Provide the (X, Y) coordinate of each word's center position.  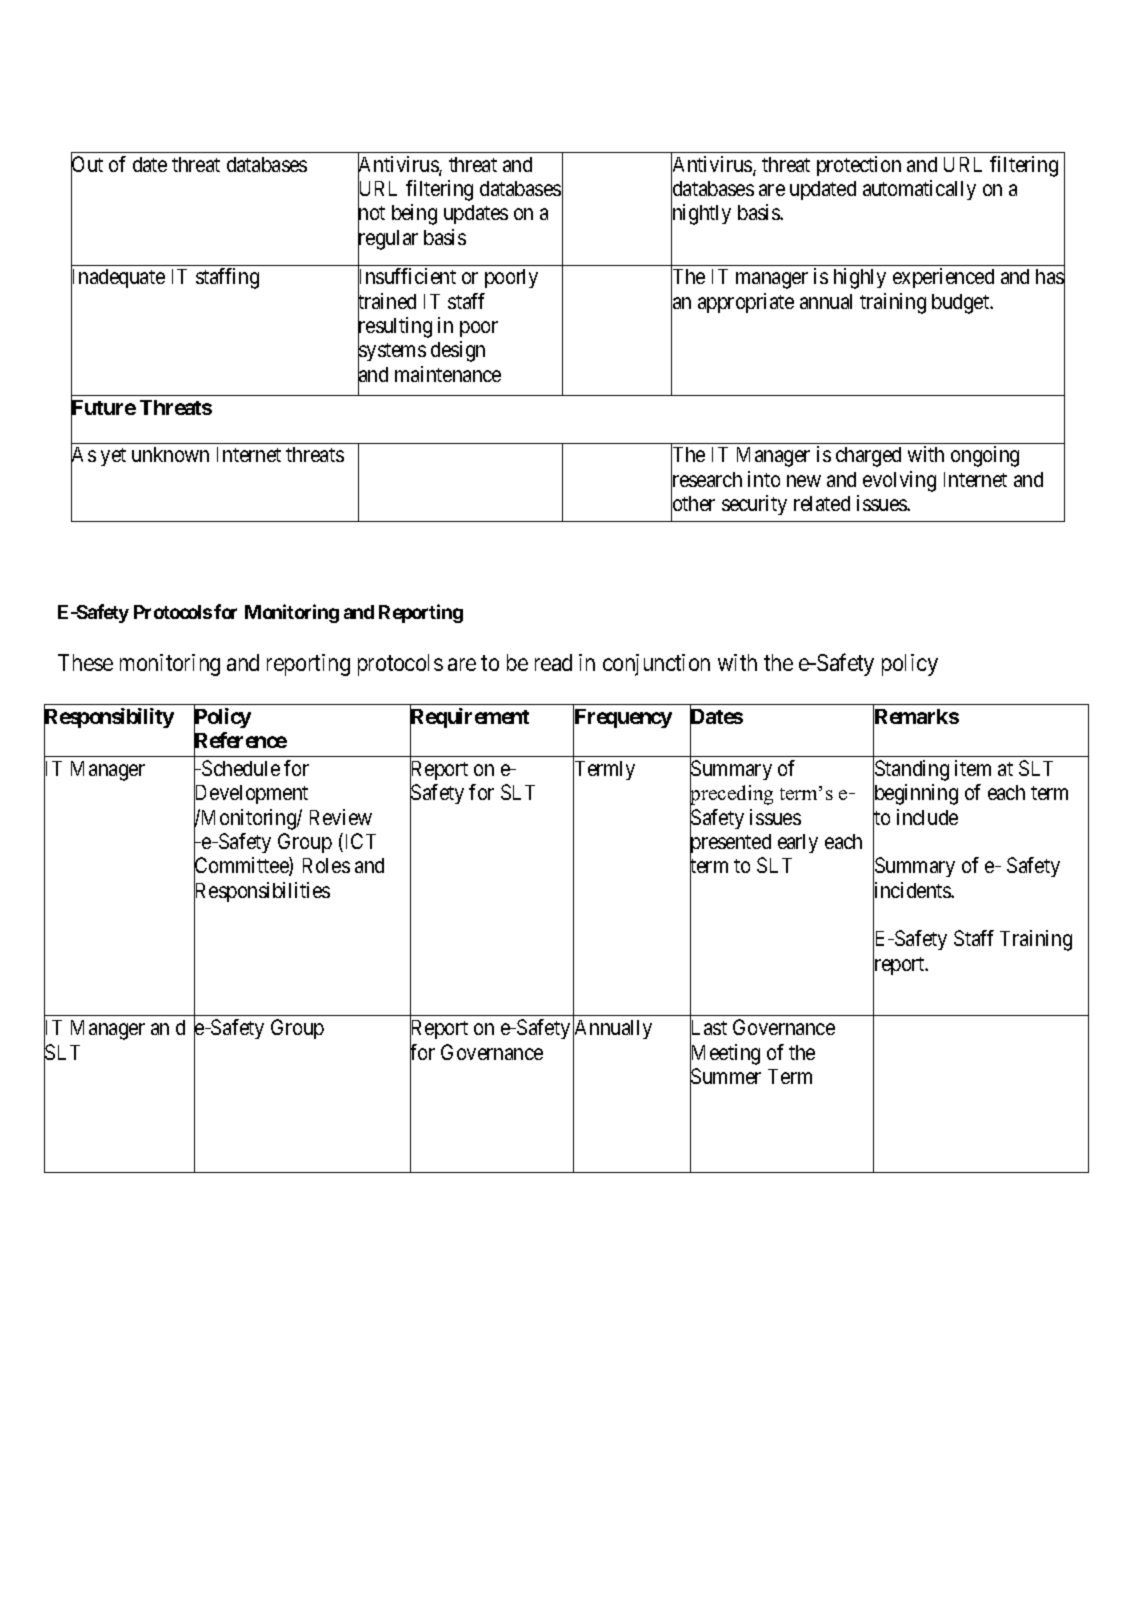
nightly (701, 216)
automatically (919, 190)
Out (87, 165)
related (822, 503)
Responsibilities (262, 893)
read (553, 662)
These (85, 662)
